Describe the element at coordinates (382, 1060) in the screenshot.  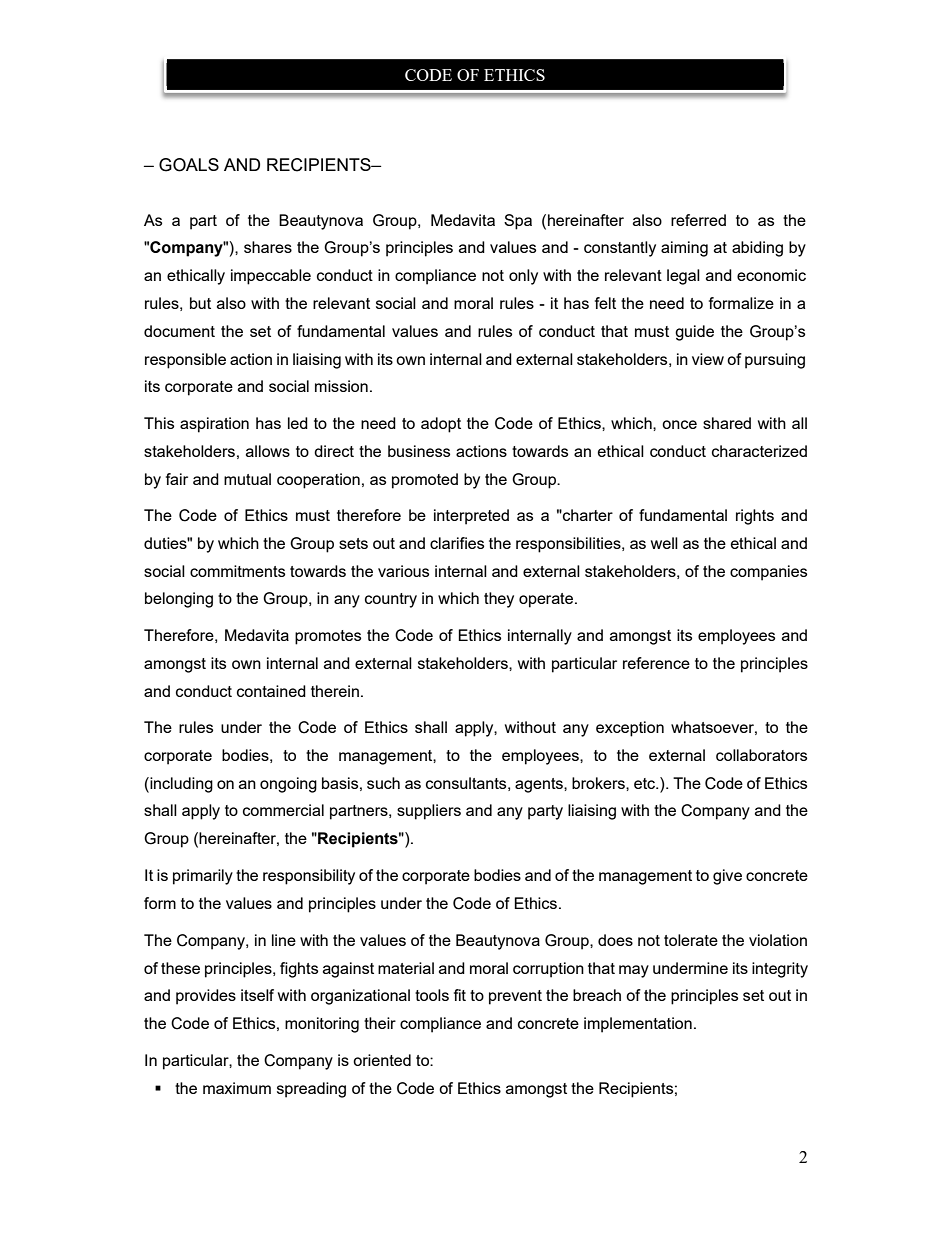
I see `oriented` at that location.
